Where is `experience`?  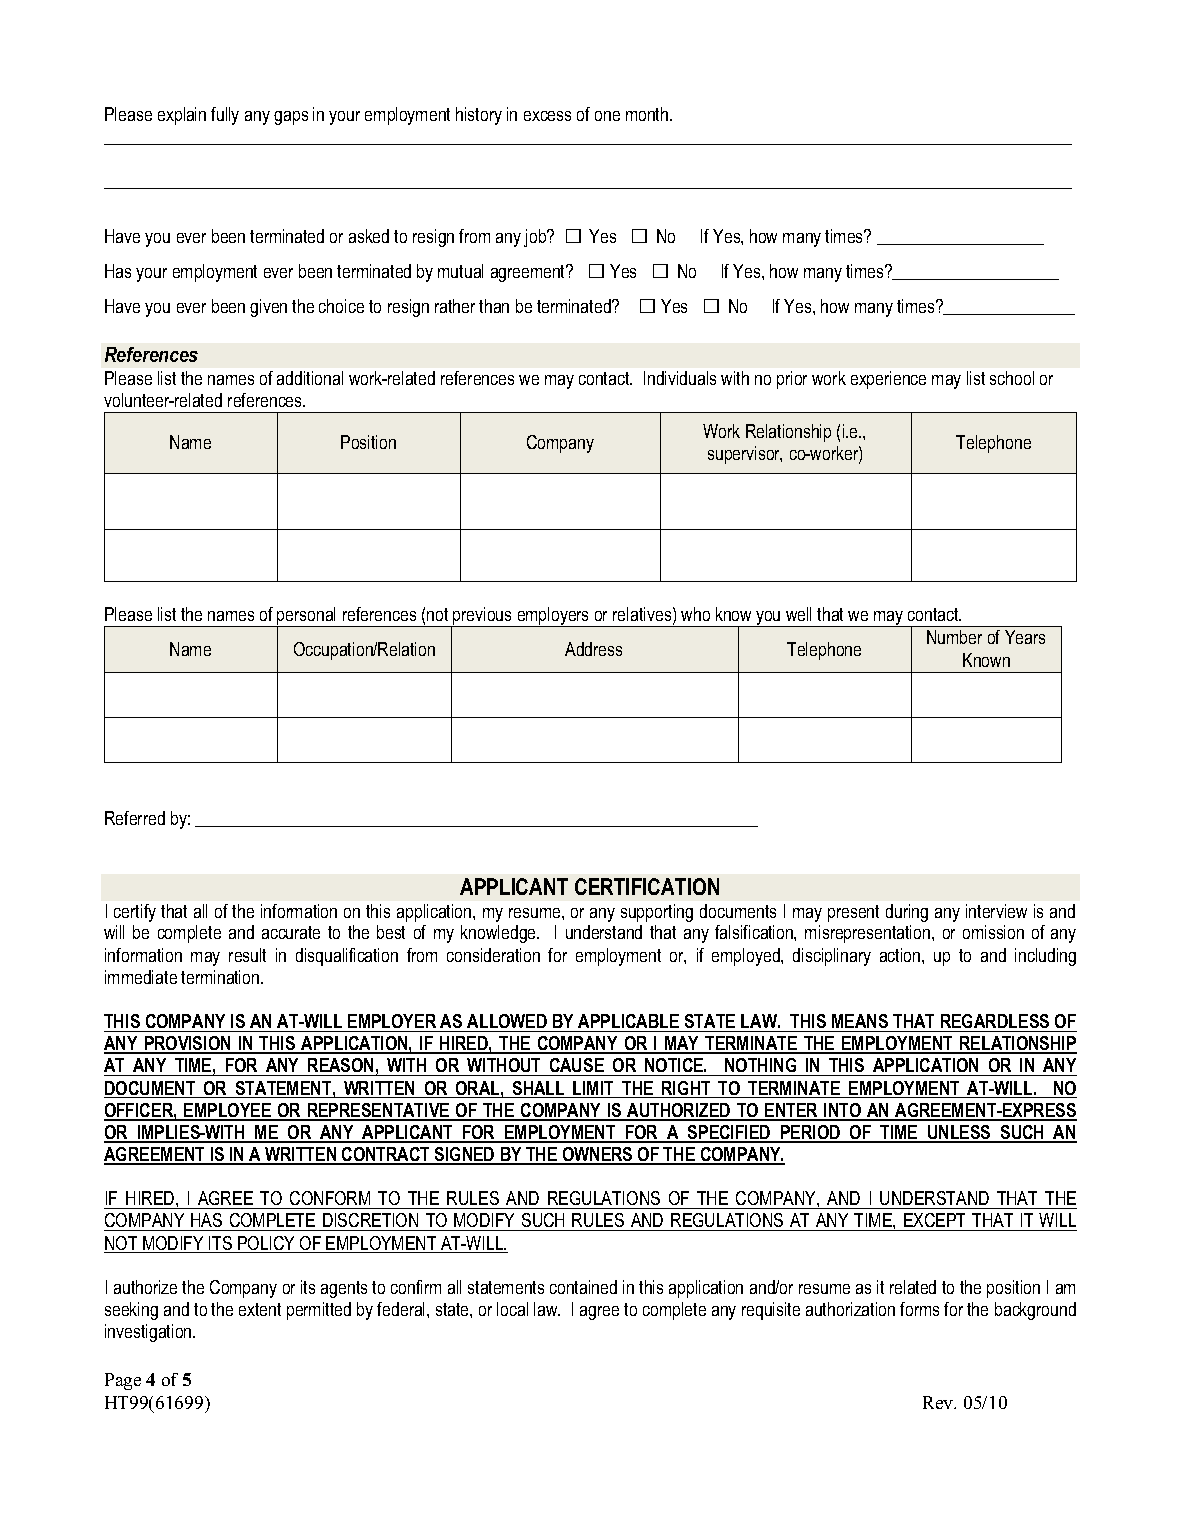 experience is located at coordinates (888, 380).
